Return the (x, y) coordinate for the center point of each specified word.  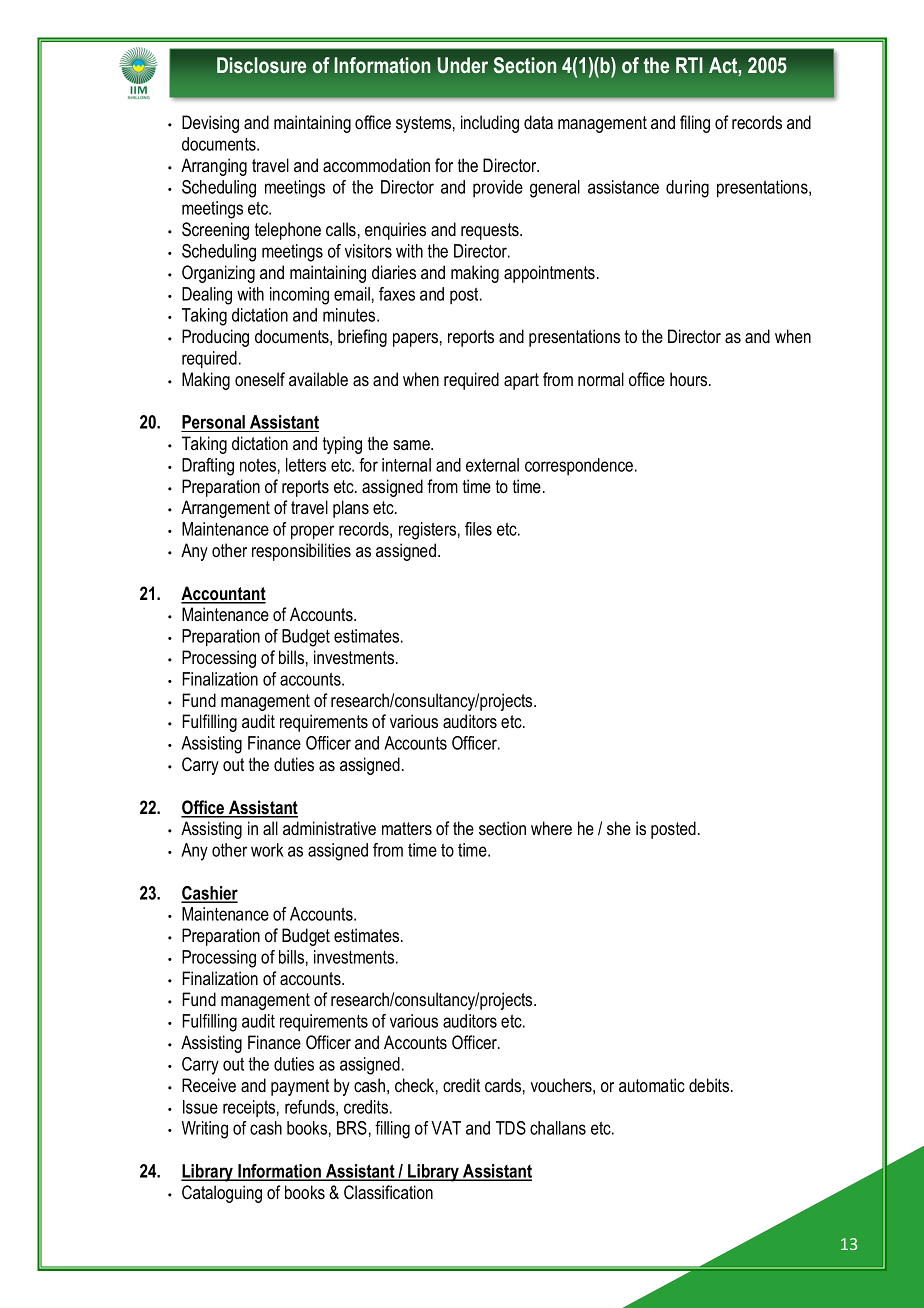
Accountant (223, 594)
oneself (260, 379)
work (267, 850)
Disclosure (261, 65)
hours (690, 379)
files (478, 529)
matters (407, 829)
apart (521, 381)
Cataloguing (222, 1194)
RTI (689, 65)
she (619, 828)
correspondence (580, 466)
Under (463, 65)
